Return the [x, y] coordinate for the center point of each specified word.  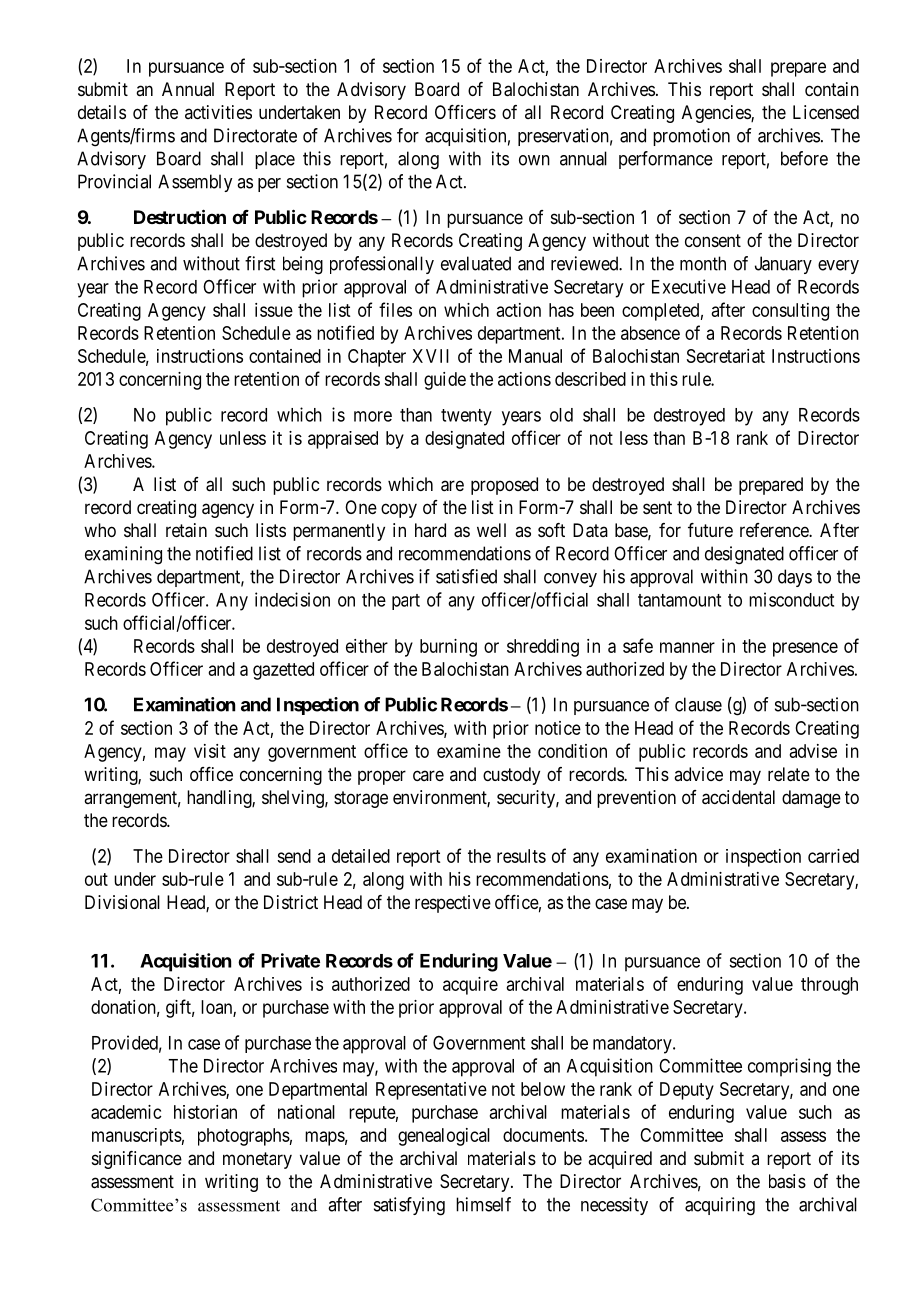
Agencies [717, 114]
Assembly [195, 183]
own [534, 160]
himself [483, 1204]
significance [137, 1160]
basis [787, 1181]
